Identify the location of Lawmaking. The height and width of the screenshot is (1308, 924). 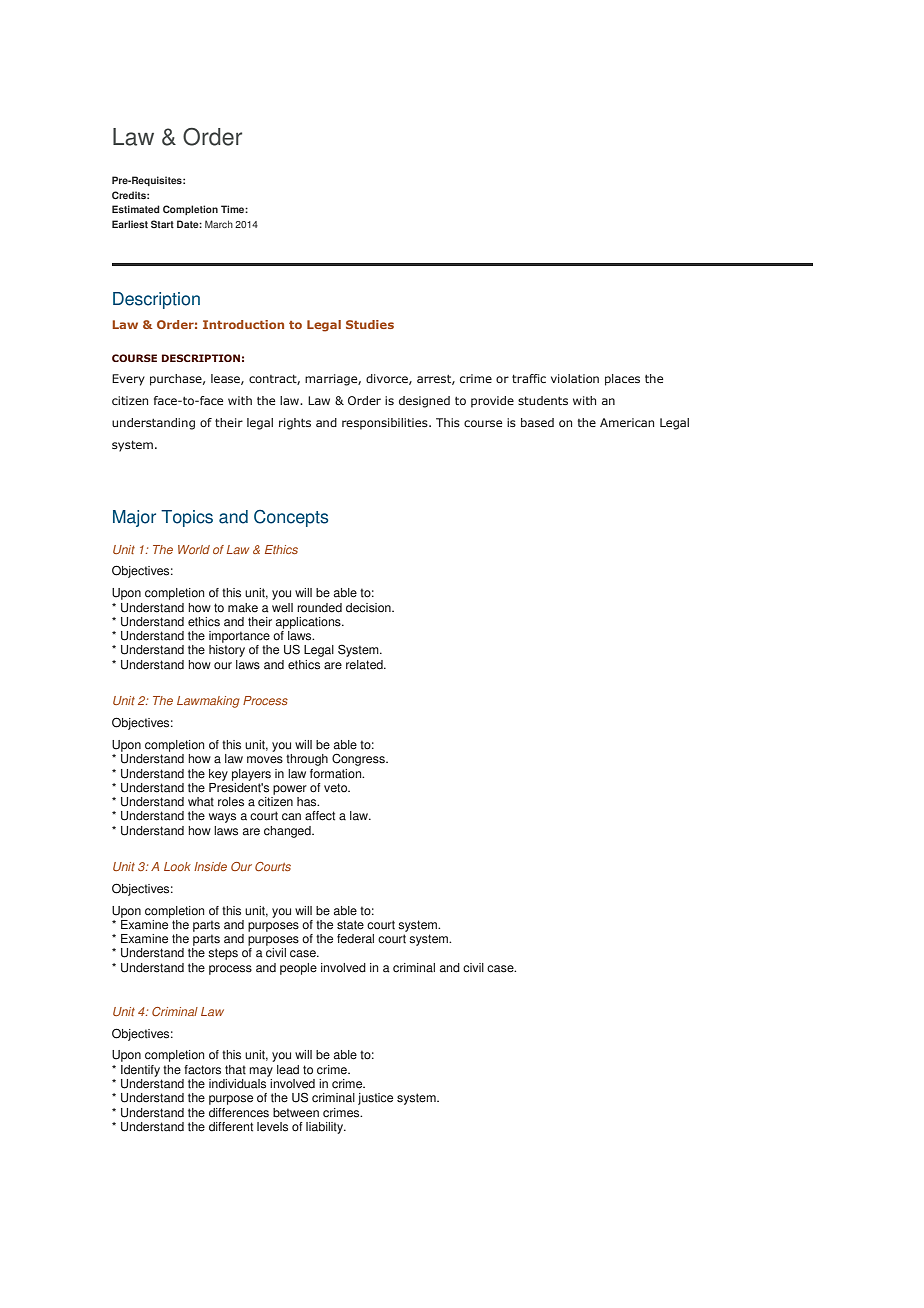
(208, 702).
